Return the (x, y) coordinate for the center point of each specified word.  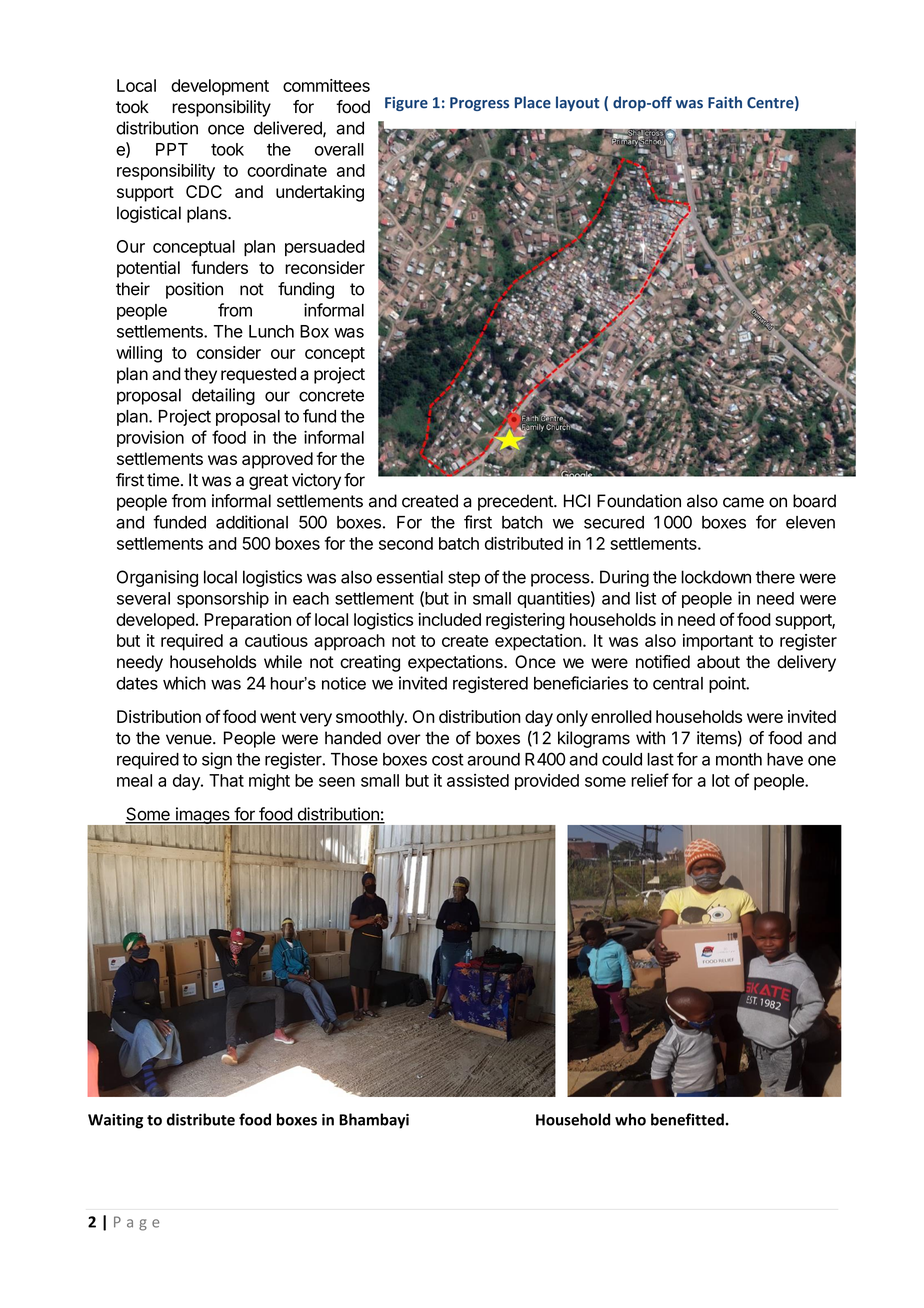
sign (217, 760)
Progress (479, 104)
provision (150, 438)
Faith (725, 102)
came (743, 502)
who (630, 1119)
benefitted (687, 1119)
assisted (478, 780)
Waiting (115, 1121)
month (739, 759)
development (220, 87)
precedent (516, 502)
